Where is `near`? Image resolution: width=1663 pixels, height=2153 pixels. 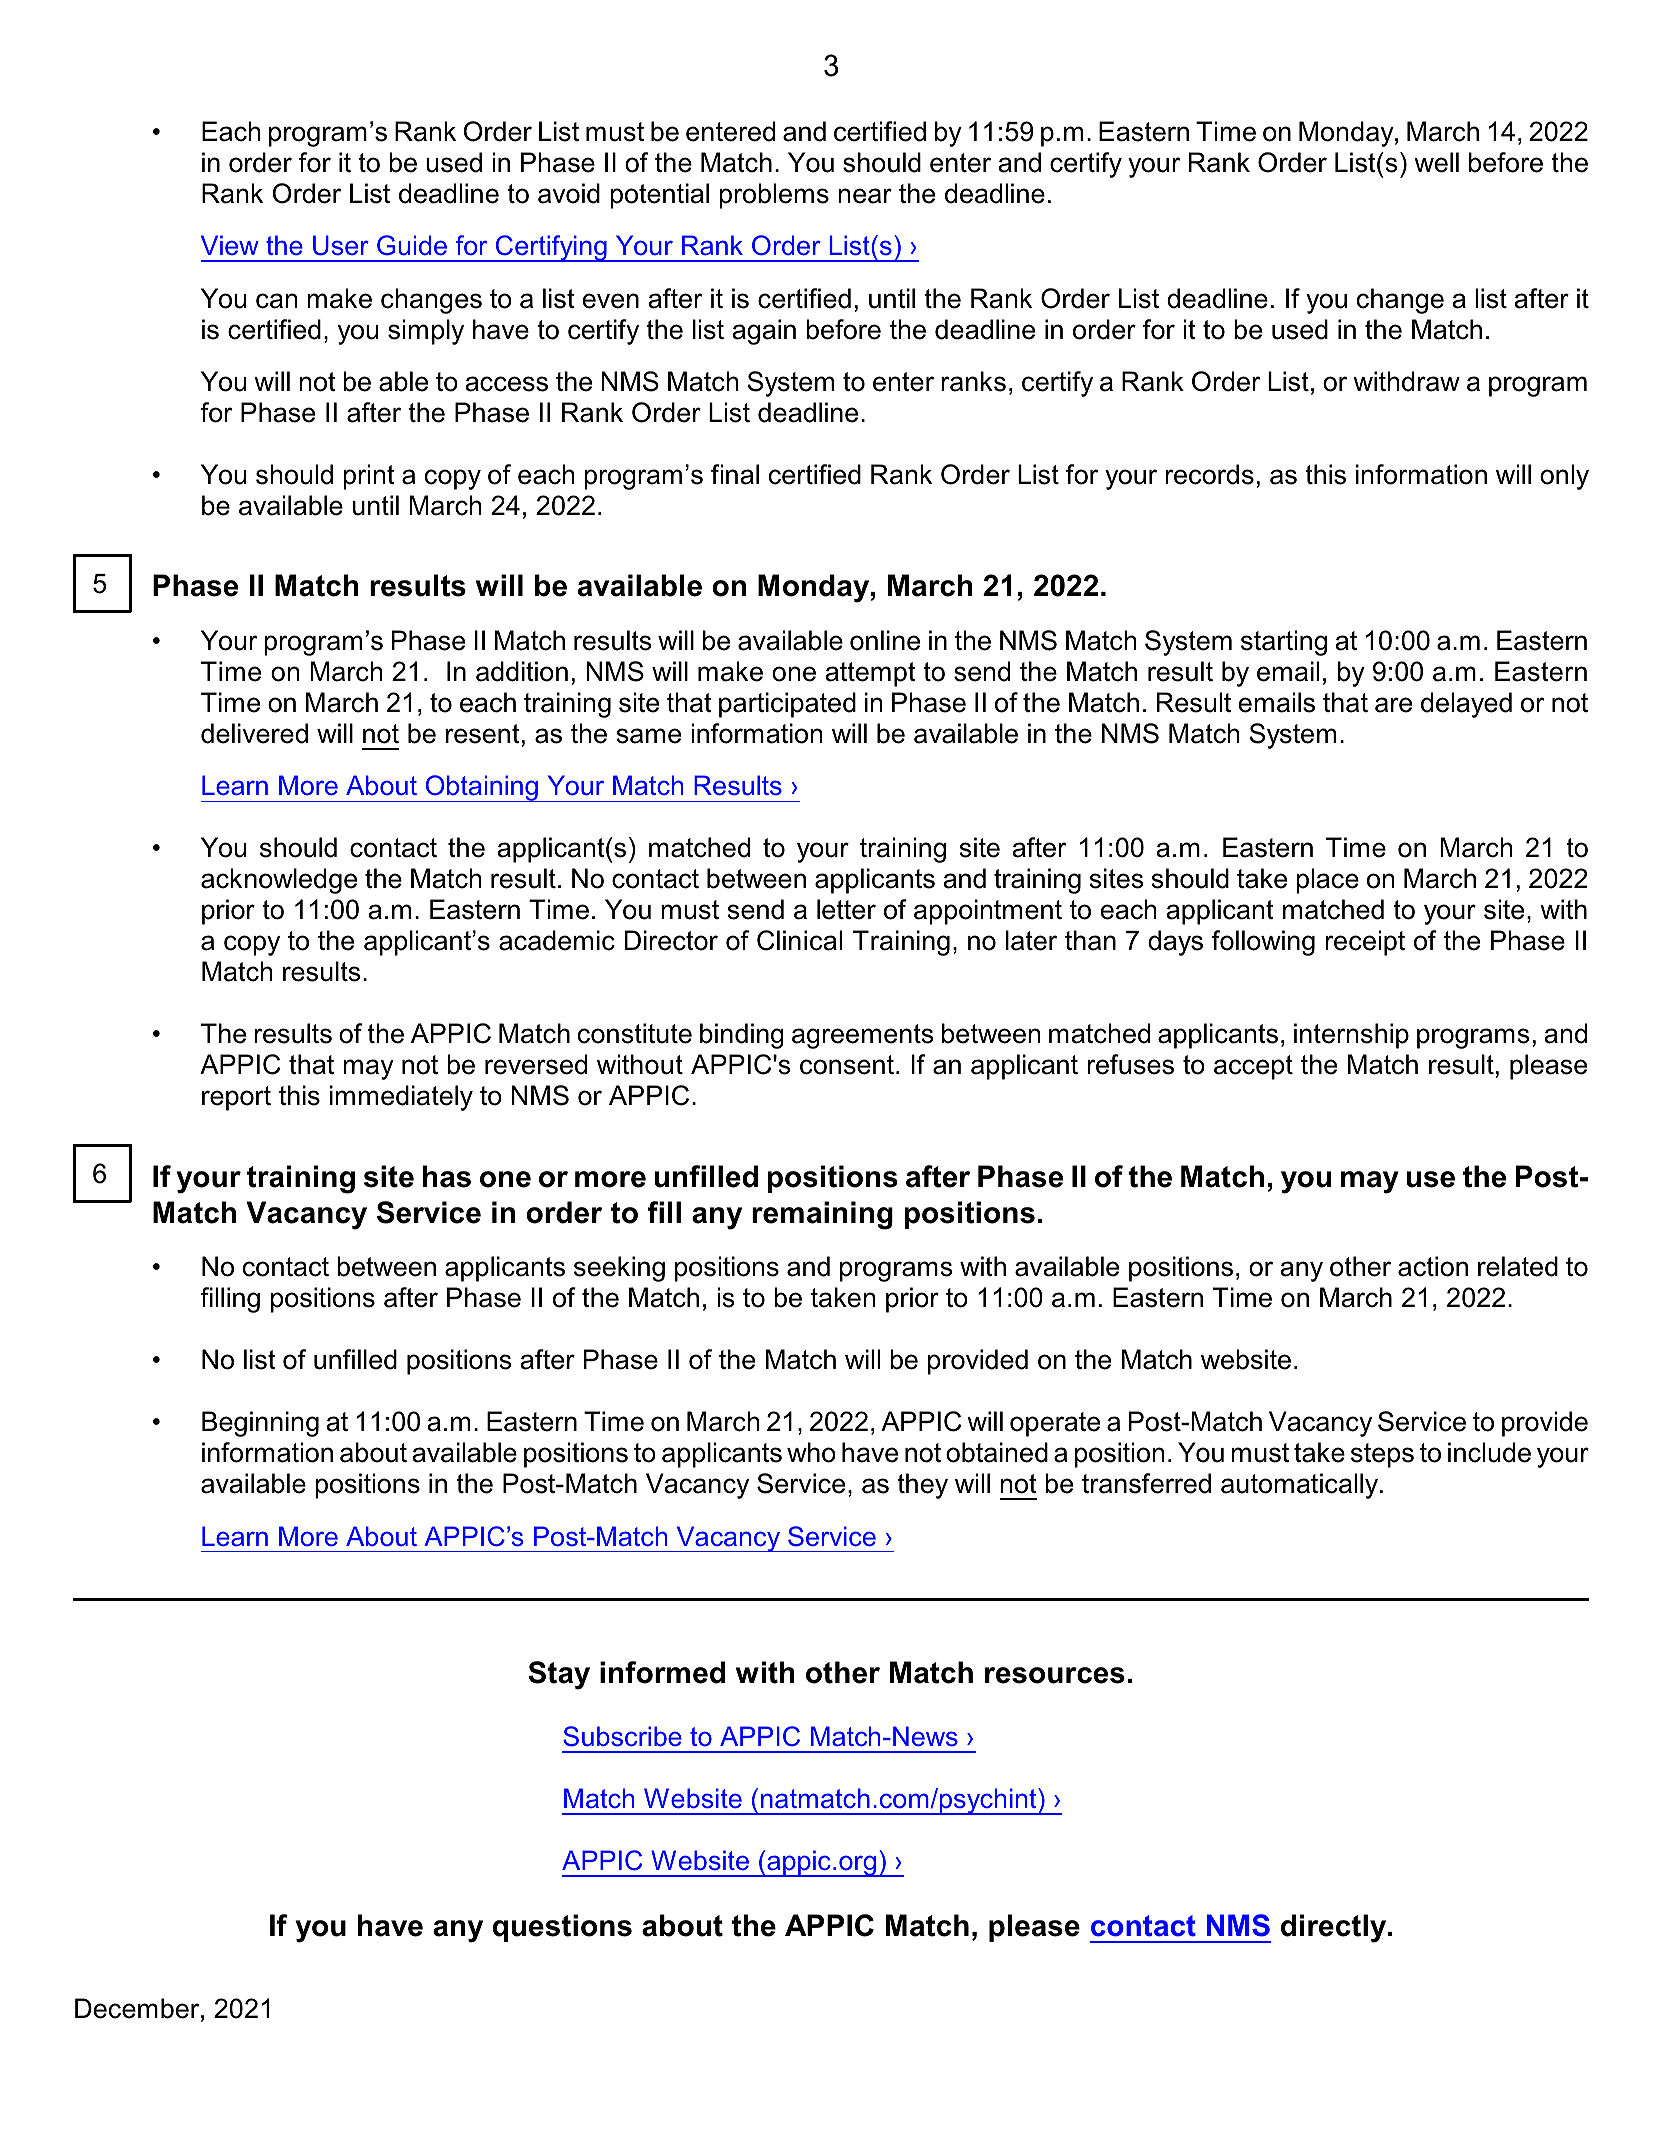 near is located at coordinates (865, 196).
